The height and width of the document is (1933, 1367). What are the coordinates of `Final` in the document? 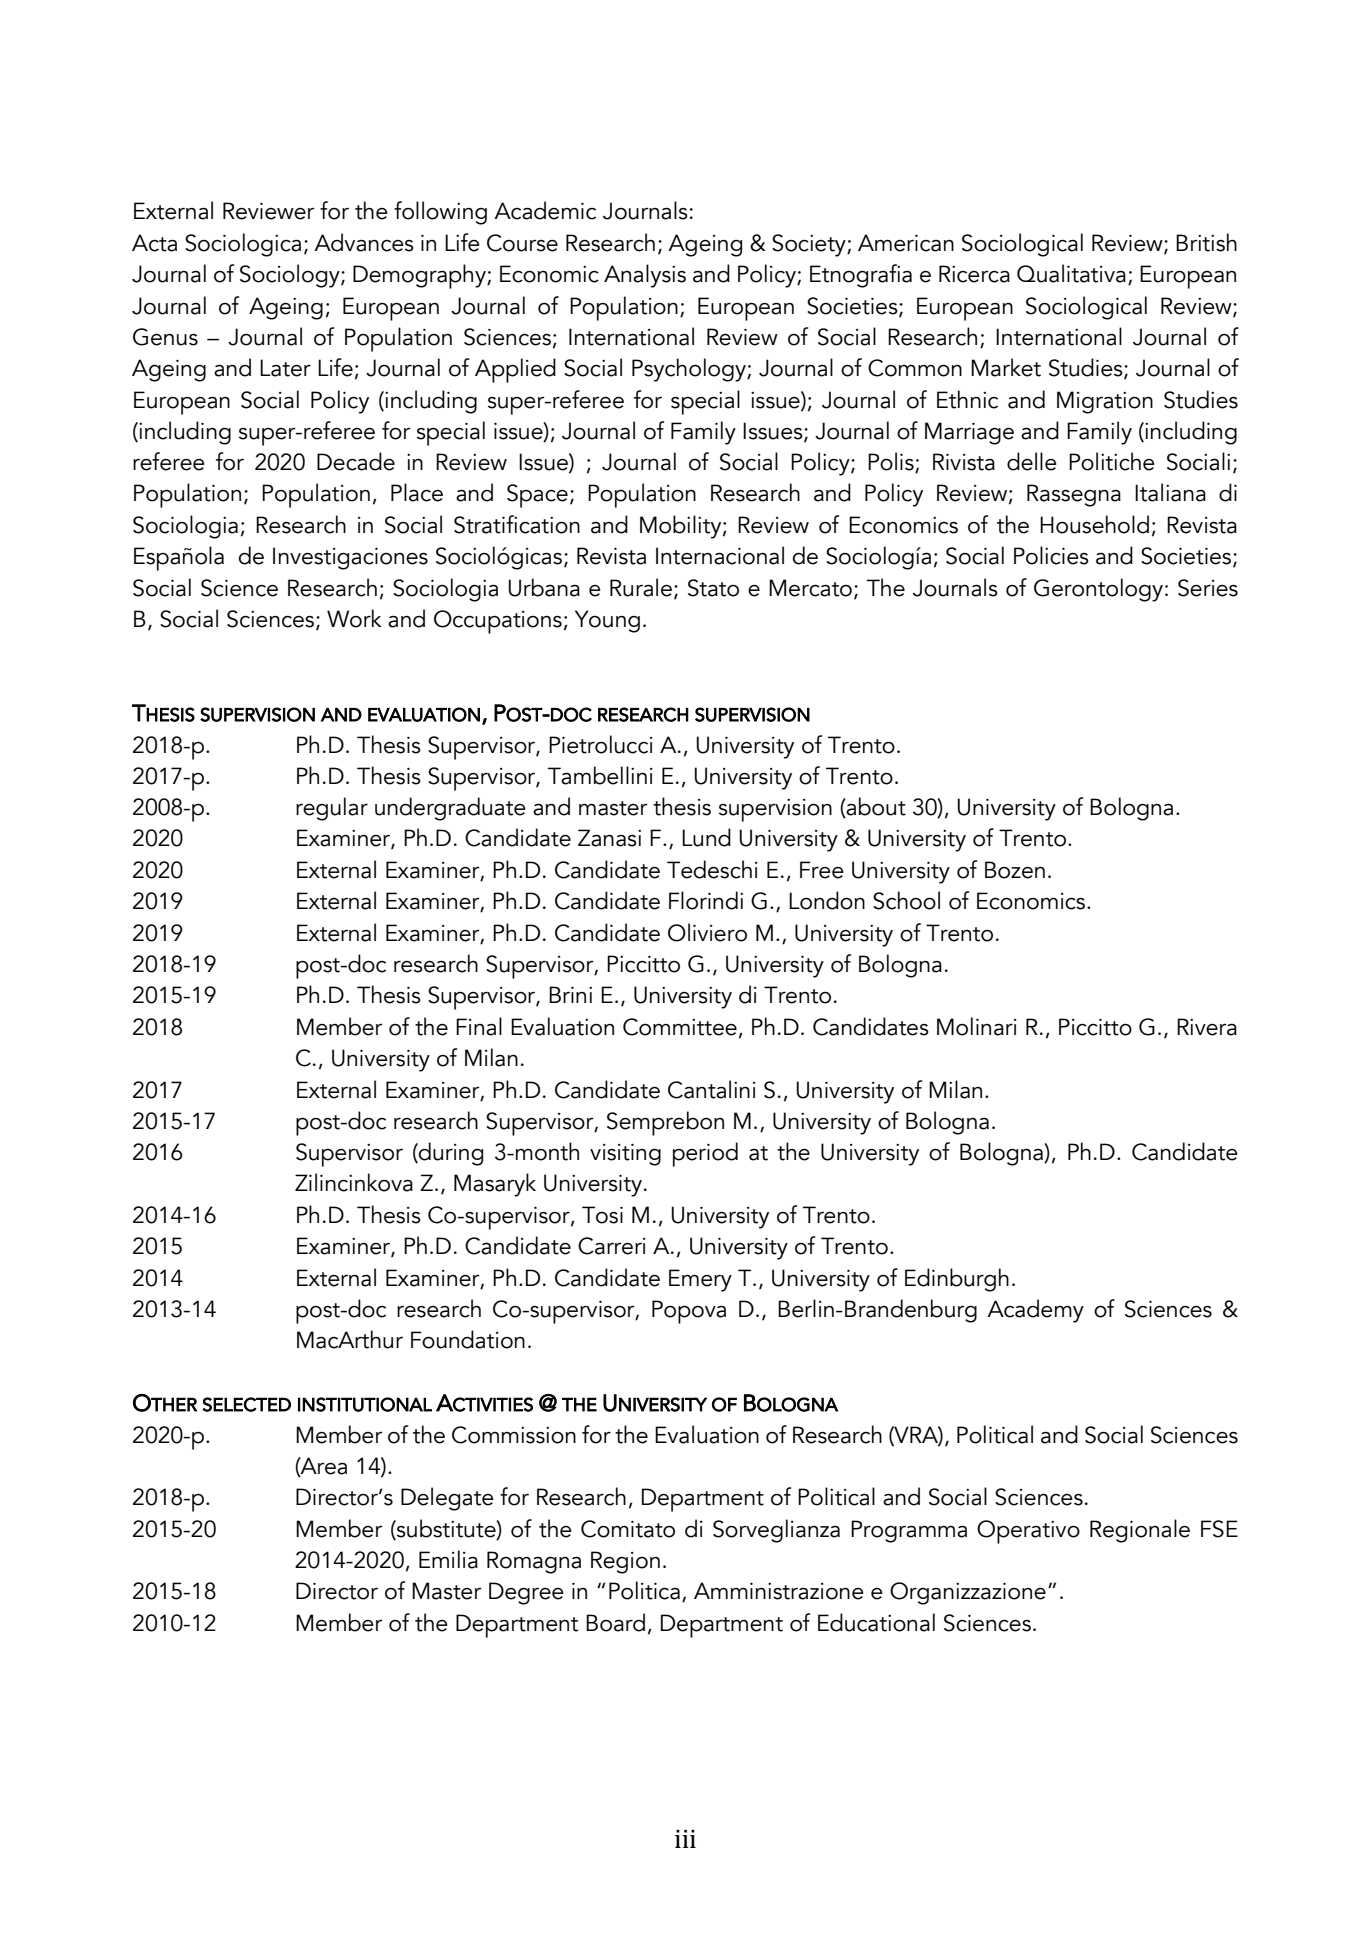 It's located at (479, 1026).
